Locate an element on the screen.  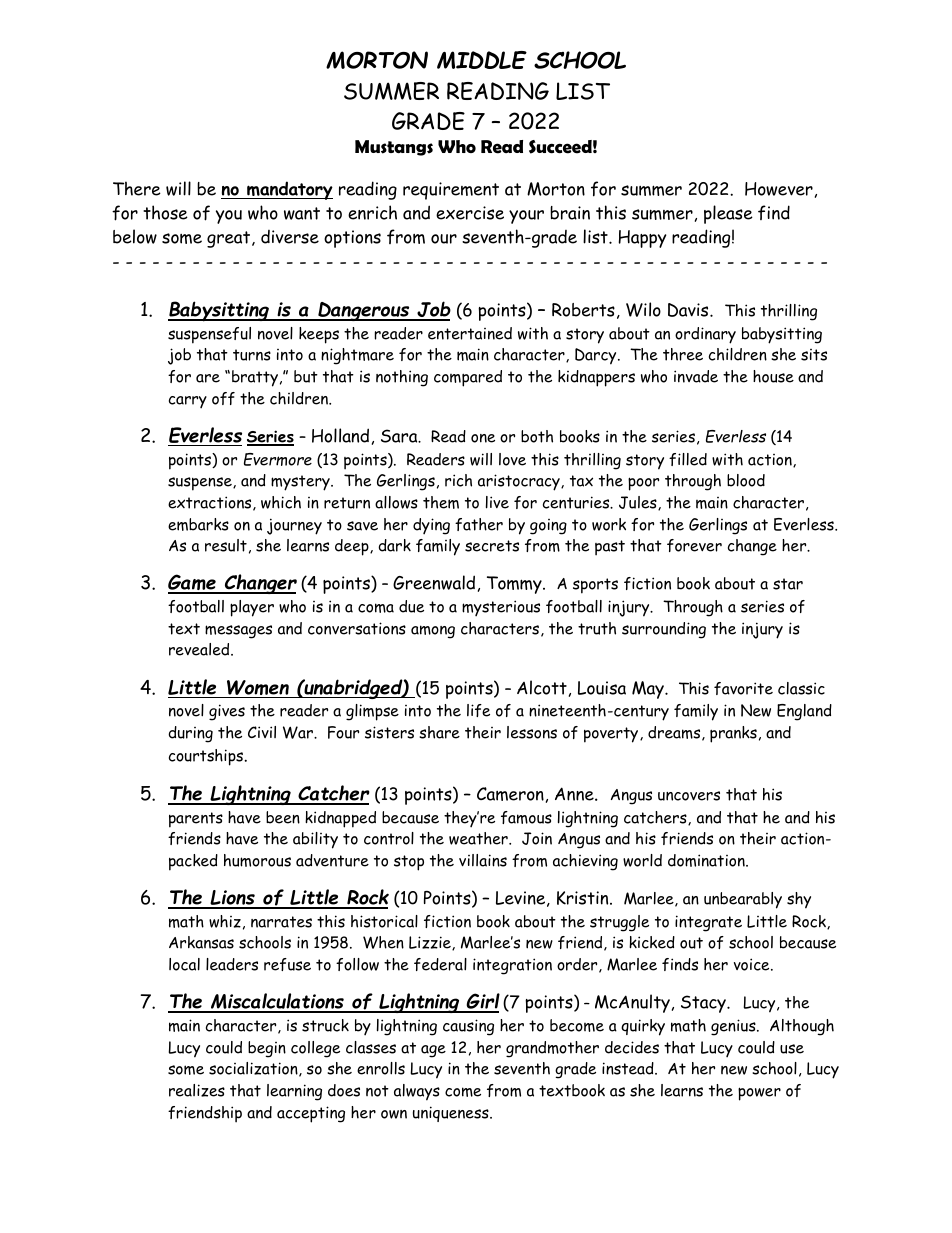
realizes is located at coordinates (197, 1090).
